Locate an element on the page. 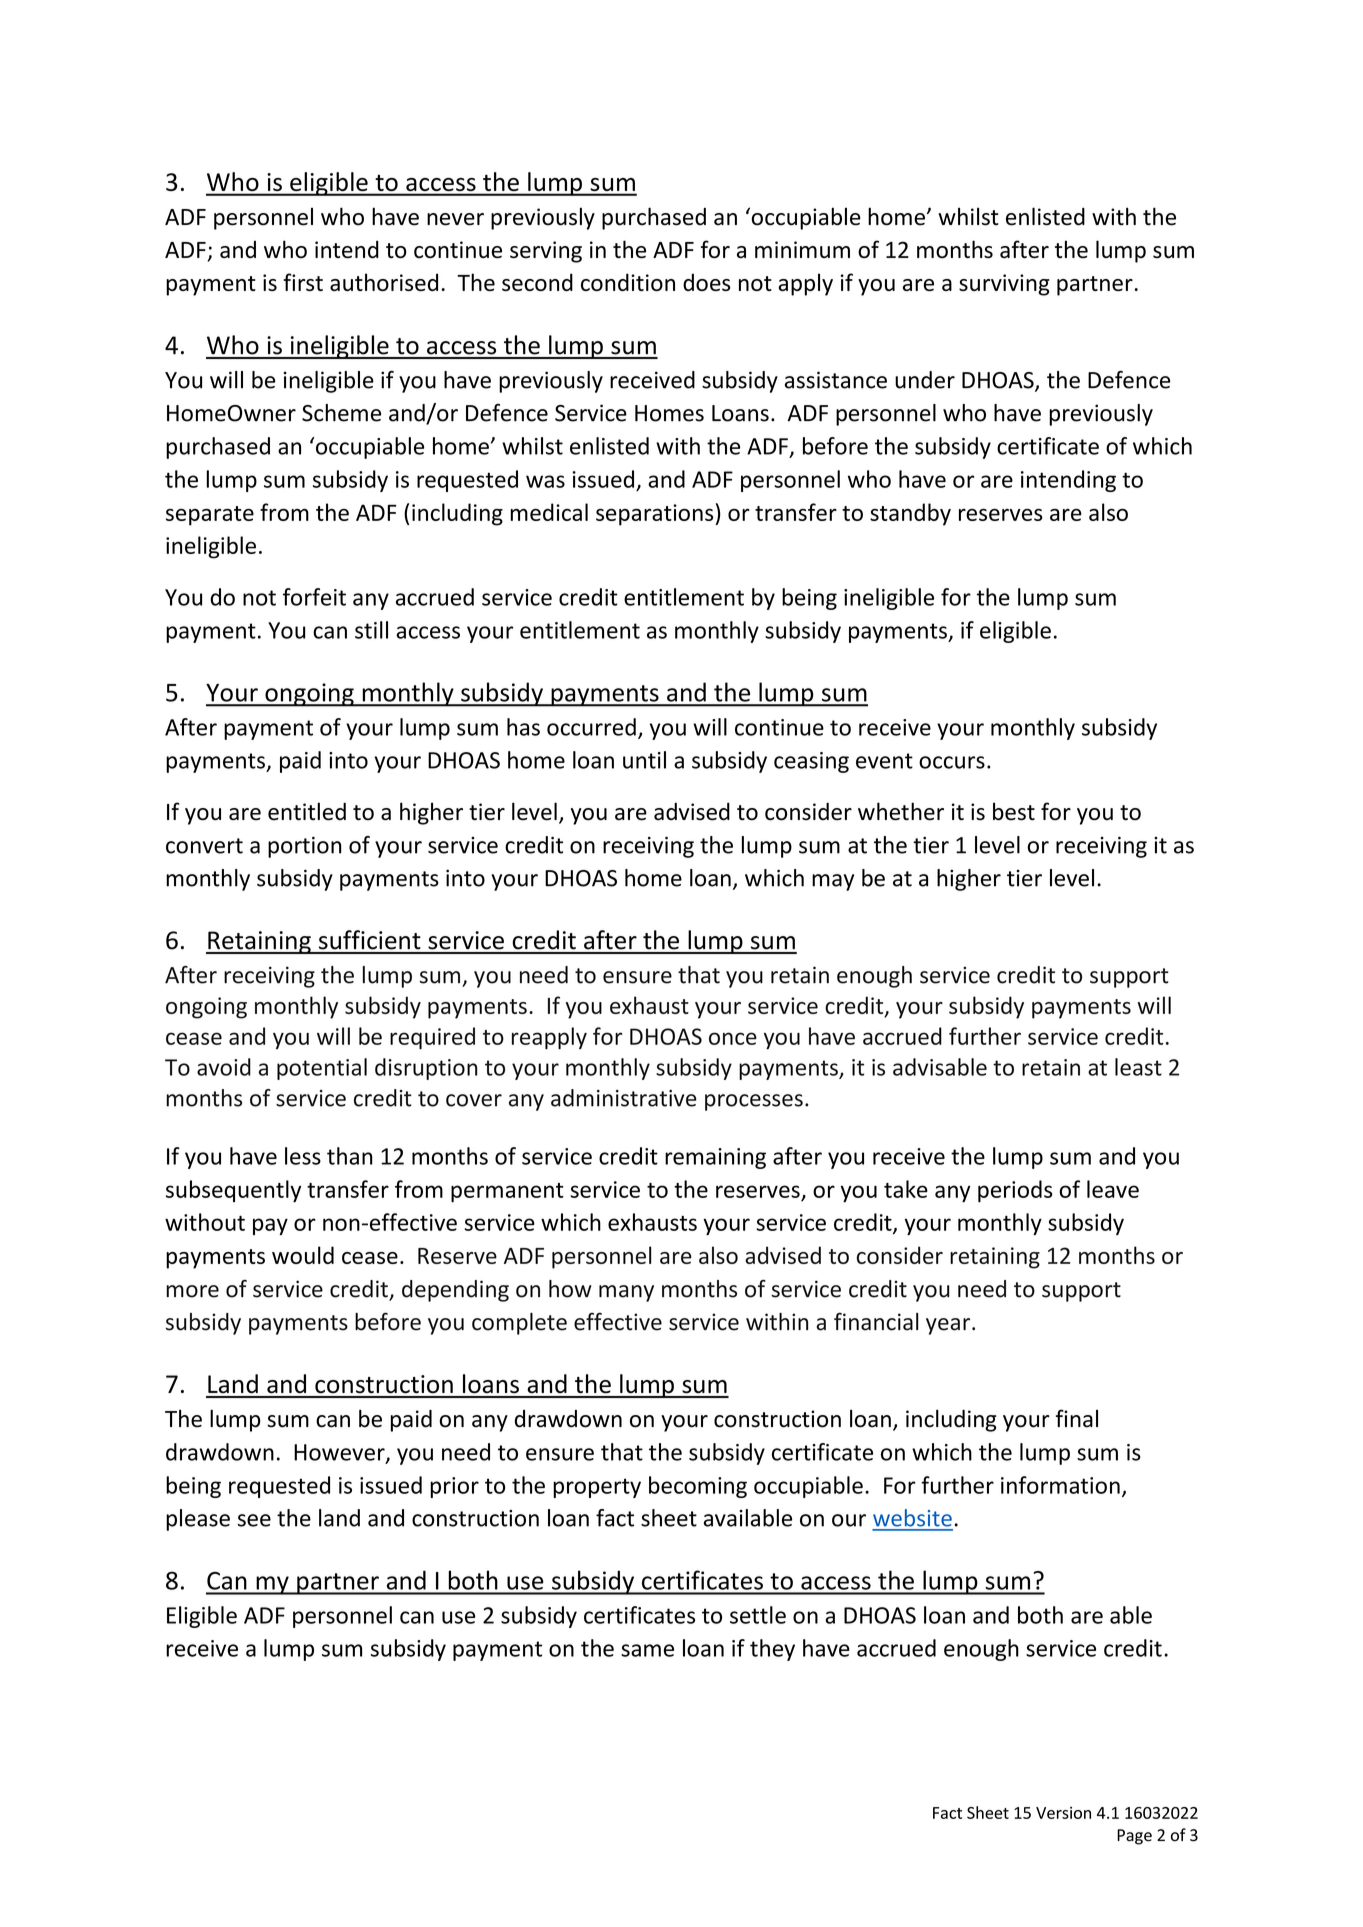 This image has height=1927, width=1363. least is located at coordinates (1138, 1067).
